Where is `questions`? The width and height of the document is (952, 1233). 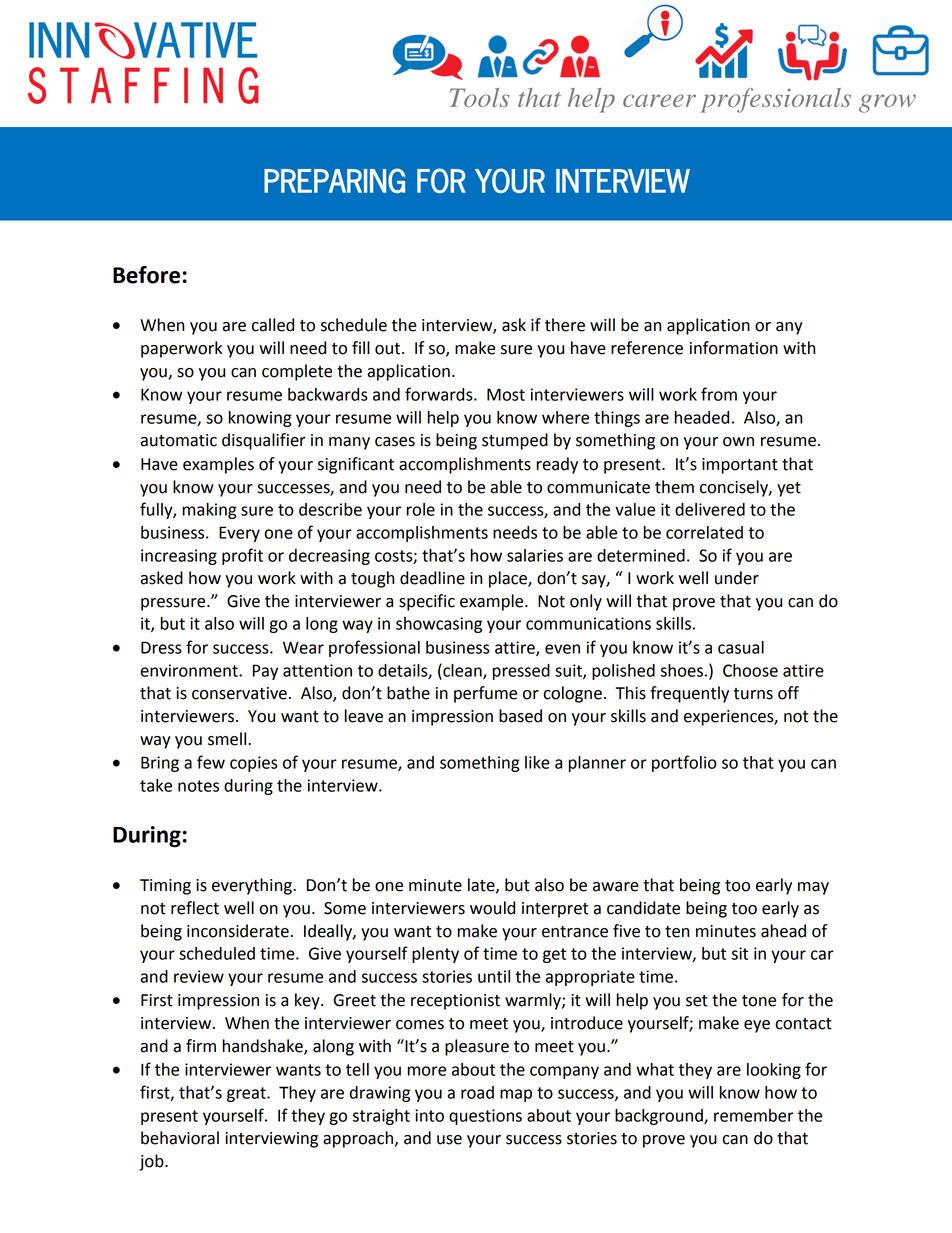 questions is located at coordinates (485, 1117).
